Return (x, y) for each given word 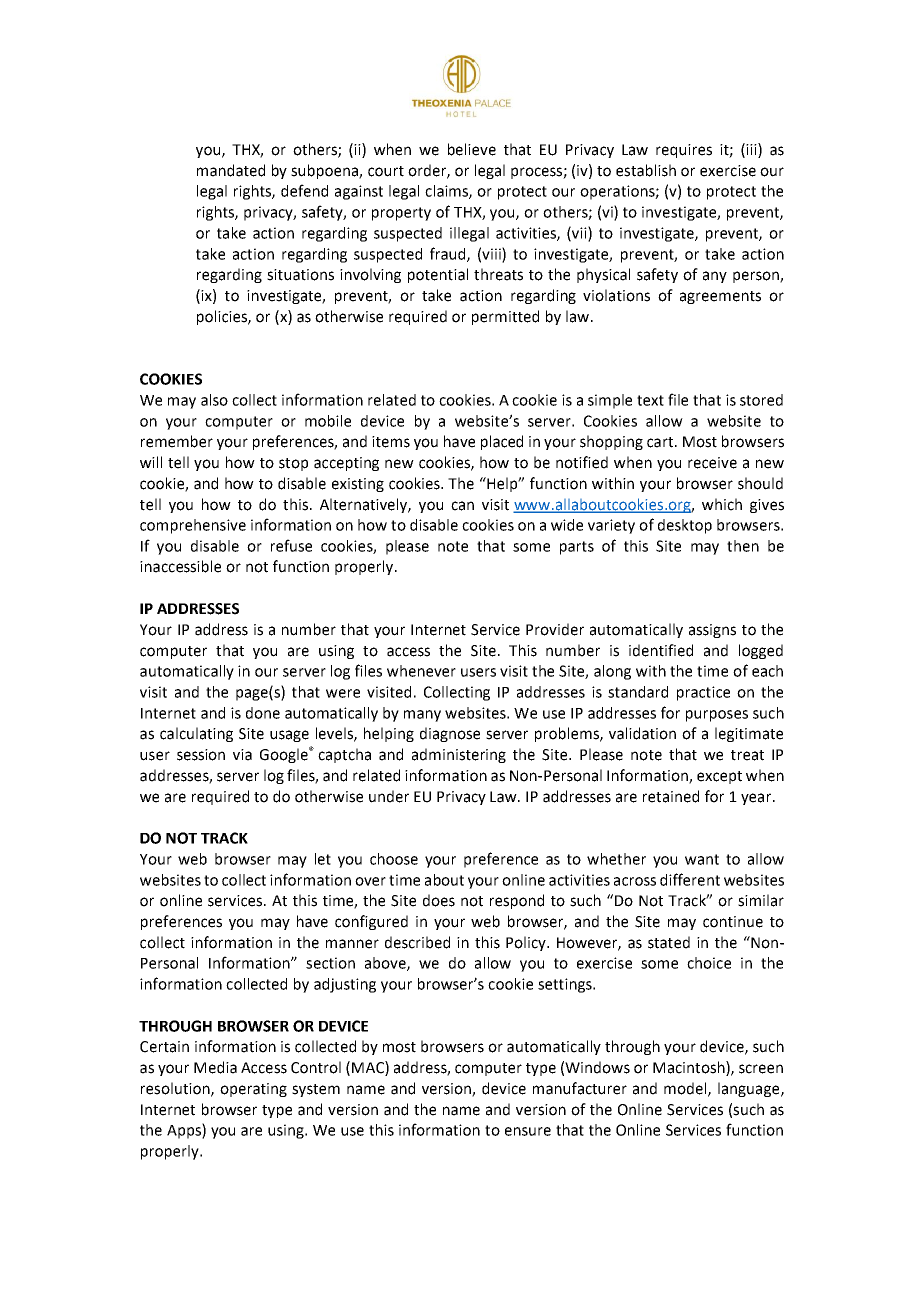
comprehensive (193, 526)
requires (684, 151)
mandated (231, 170)
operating (253, 1090)
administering (459, 755)
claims (447, 192)
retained (671, 796)
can (462, 506)
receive (712, 463)
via (242, 755)
